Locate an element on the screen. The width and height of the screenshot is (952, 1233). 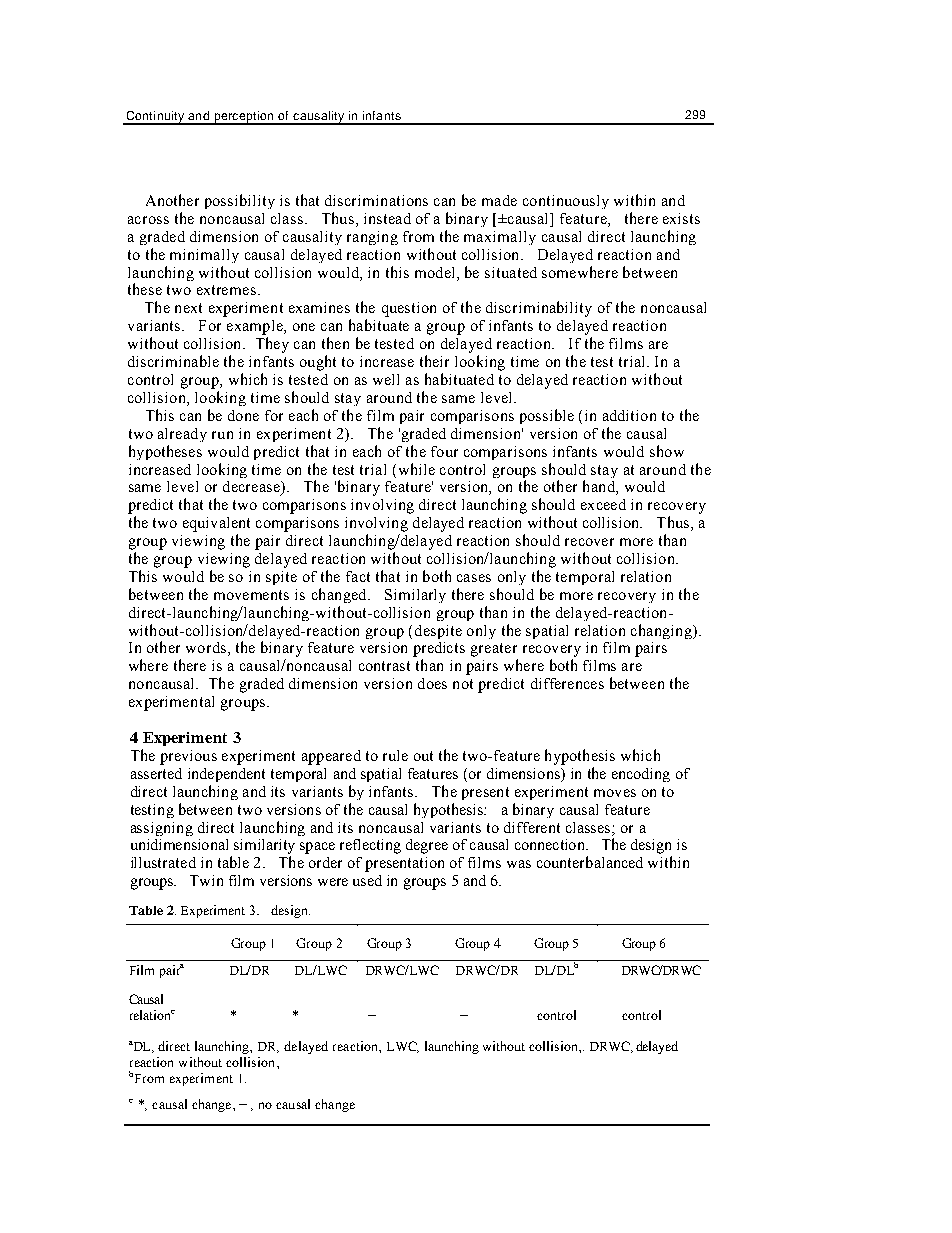
discriminations is located at coordinates (376, 200).
